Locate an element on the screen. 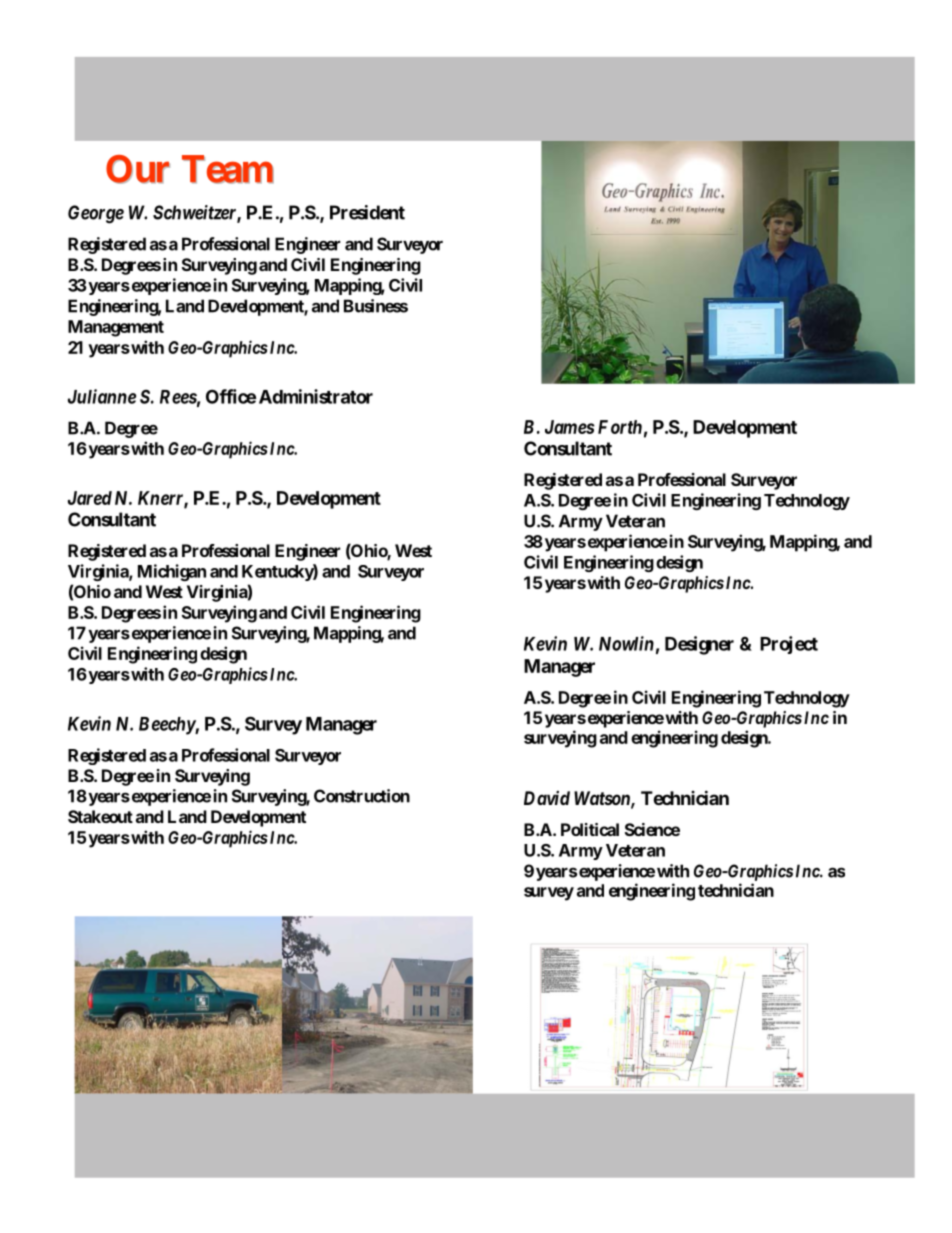 This screenshot has width=952, height=1233. James is located at coordinates (570, 427).
